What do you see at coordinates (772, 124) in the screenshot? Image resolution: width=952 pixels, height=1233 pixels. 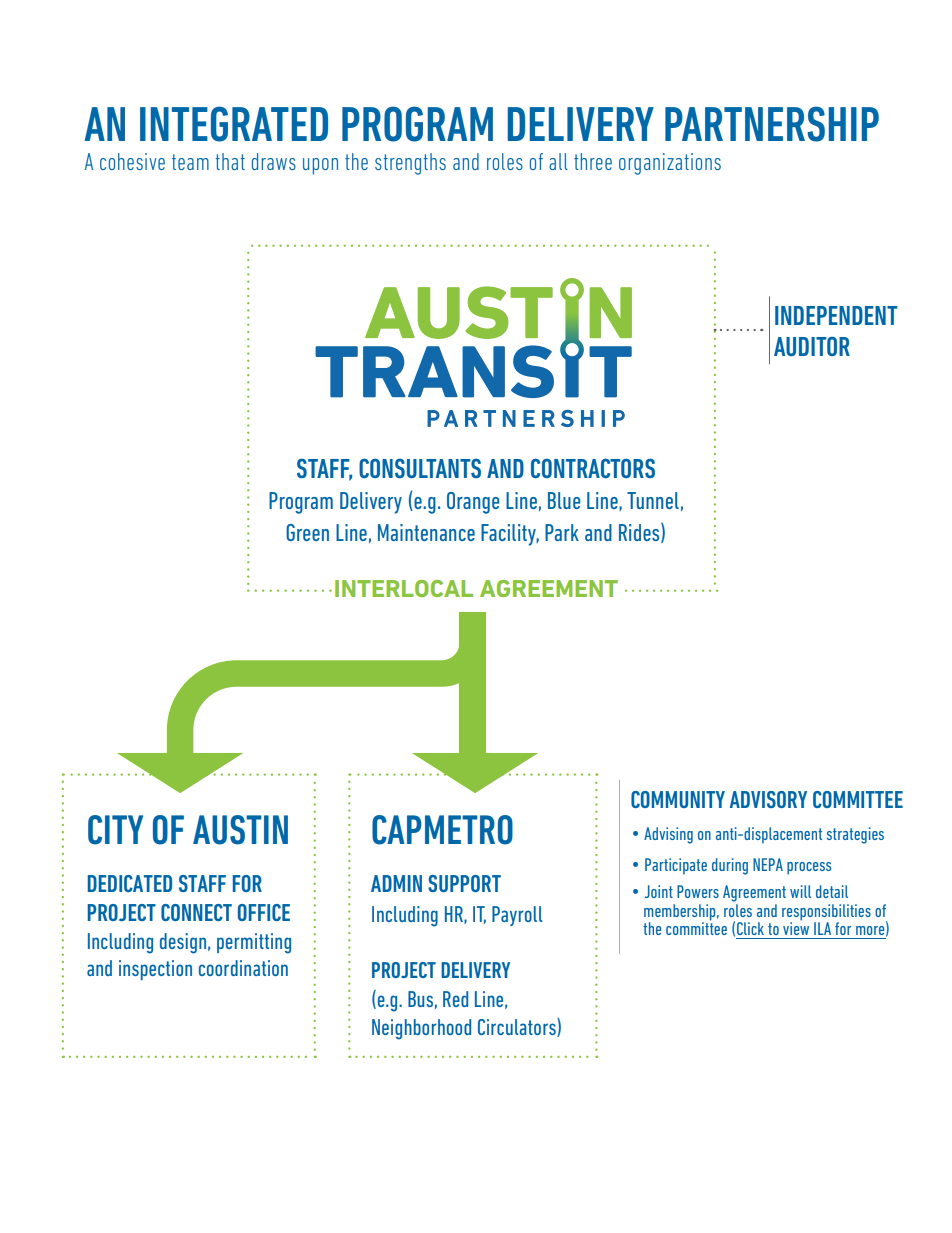 I see `PARTNERSHIP` at bounding box center [772, 124].
